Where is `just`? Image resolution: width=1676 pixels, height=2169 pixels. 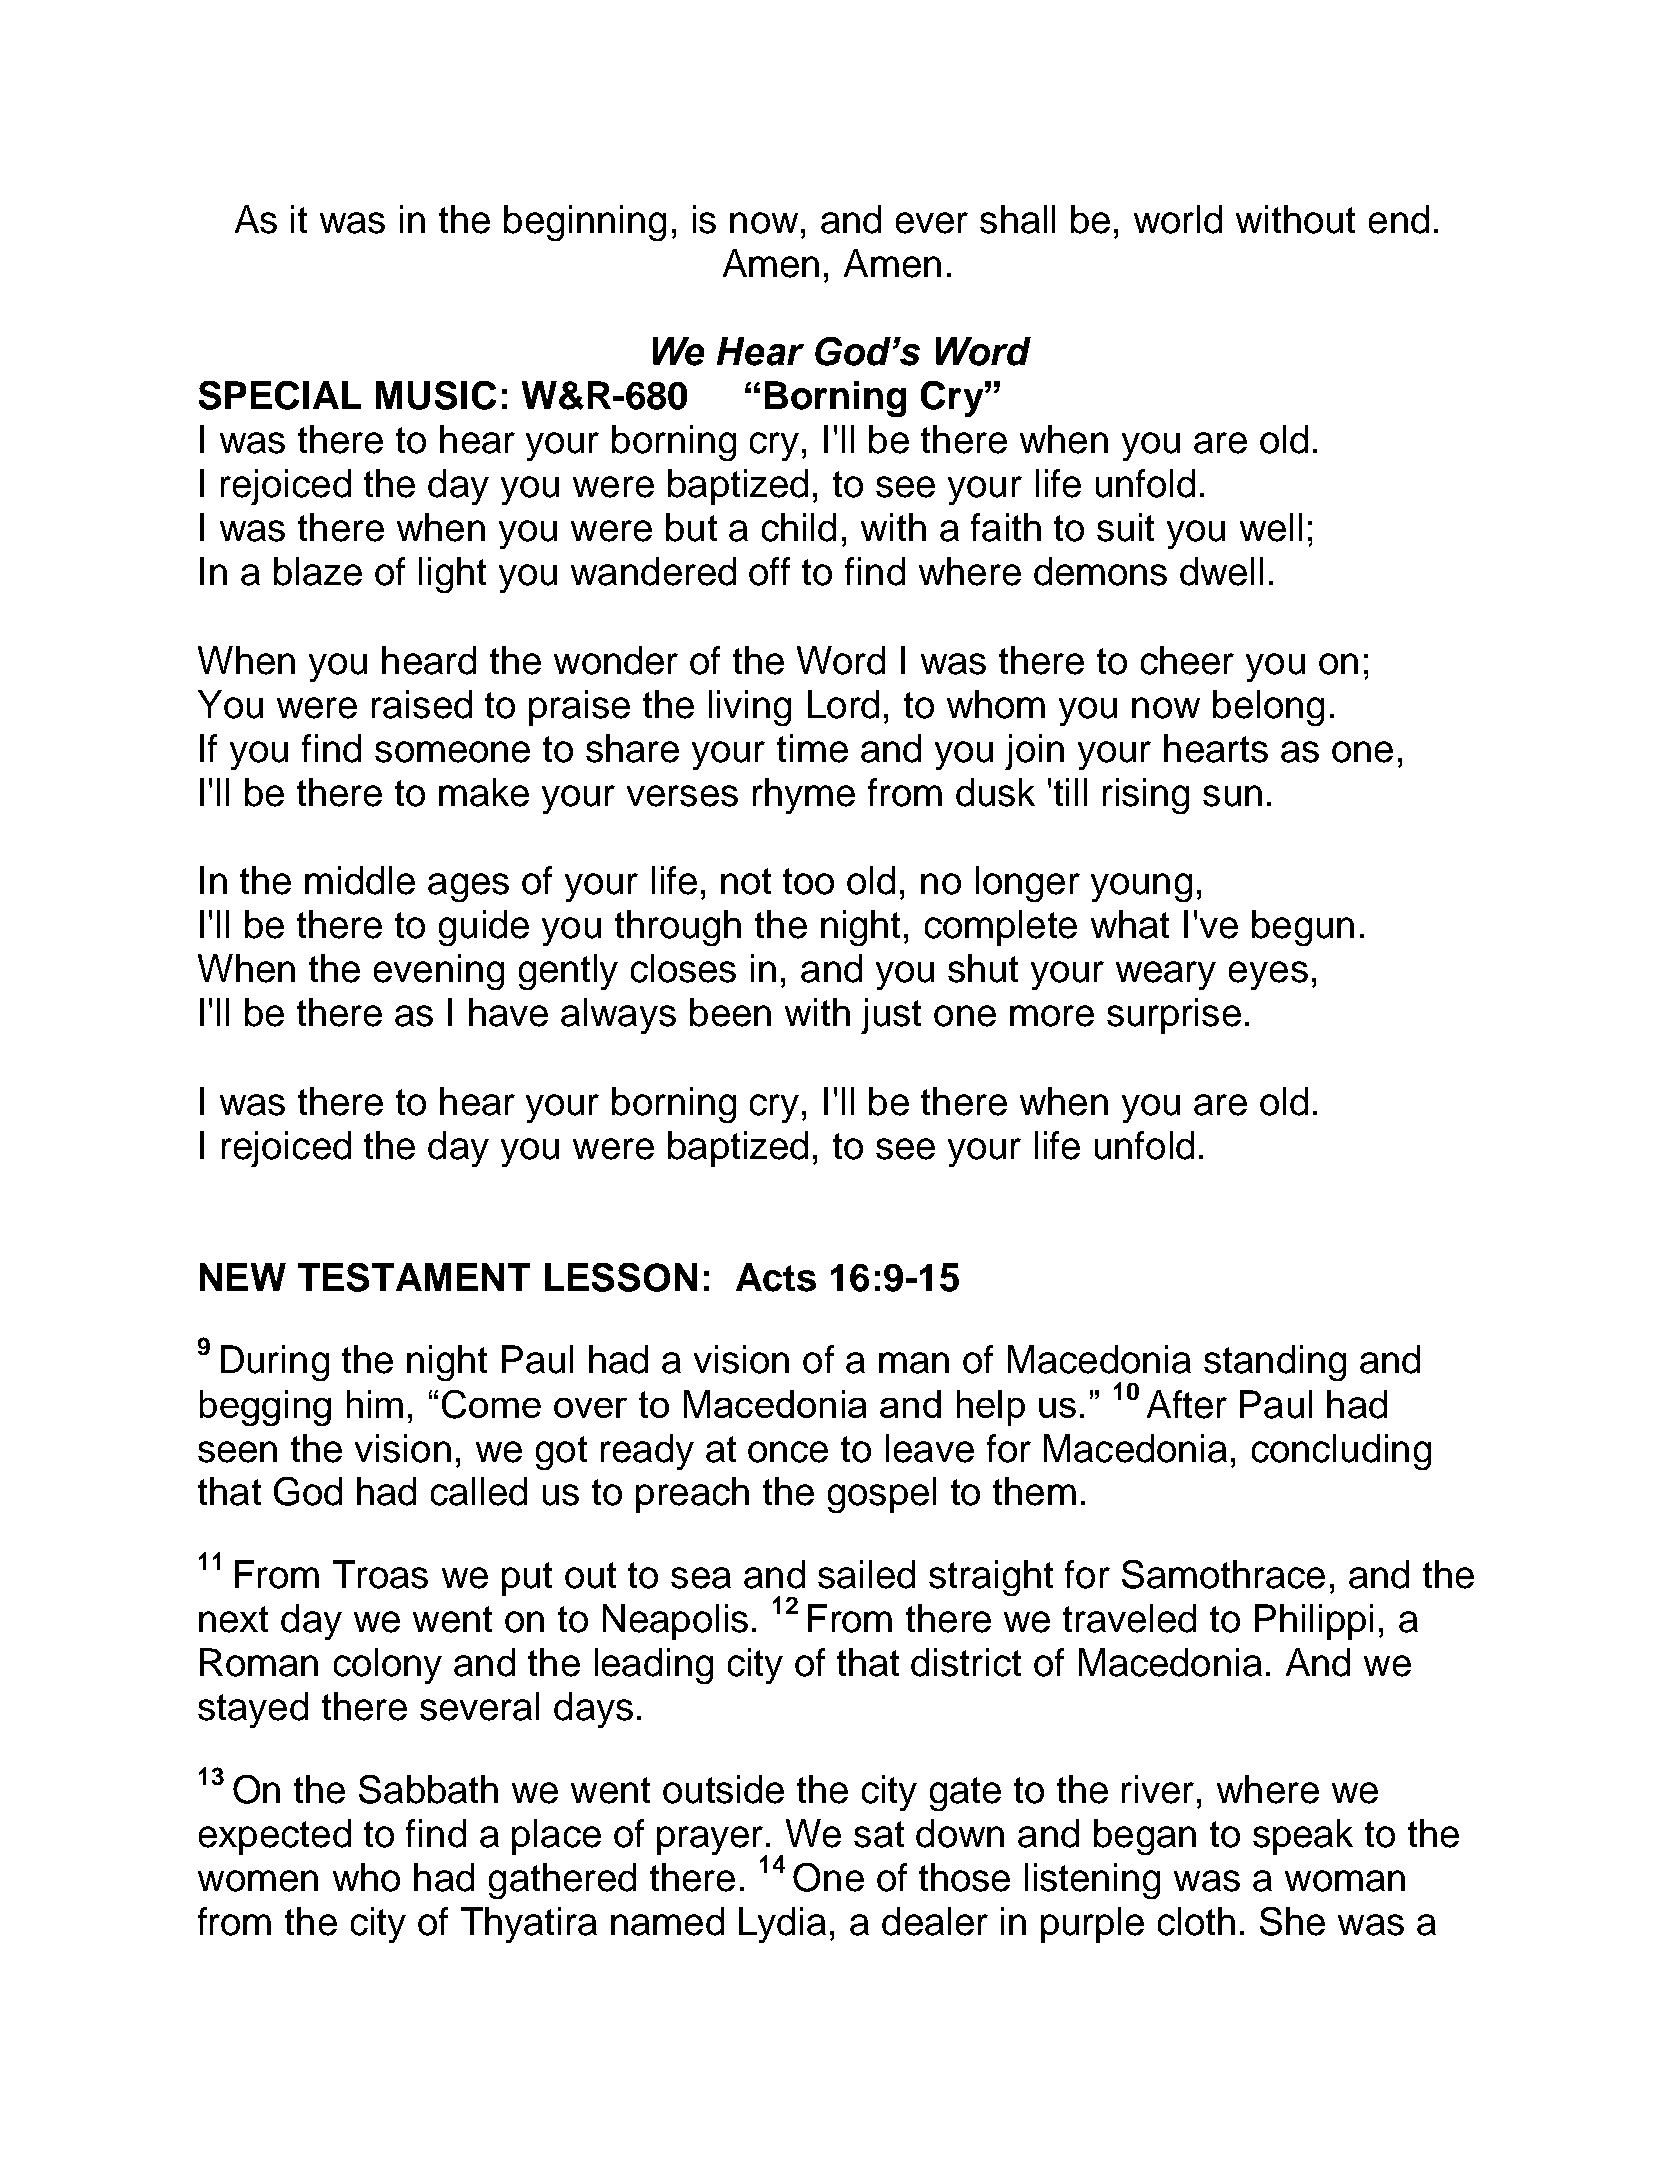
just is located at coordinates (891, 1016).
